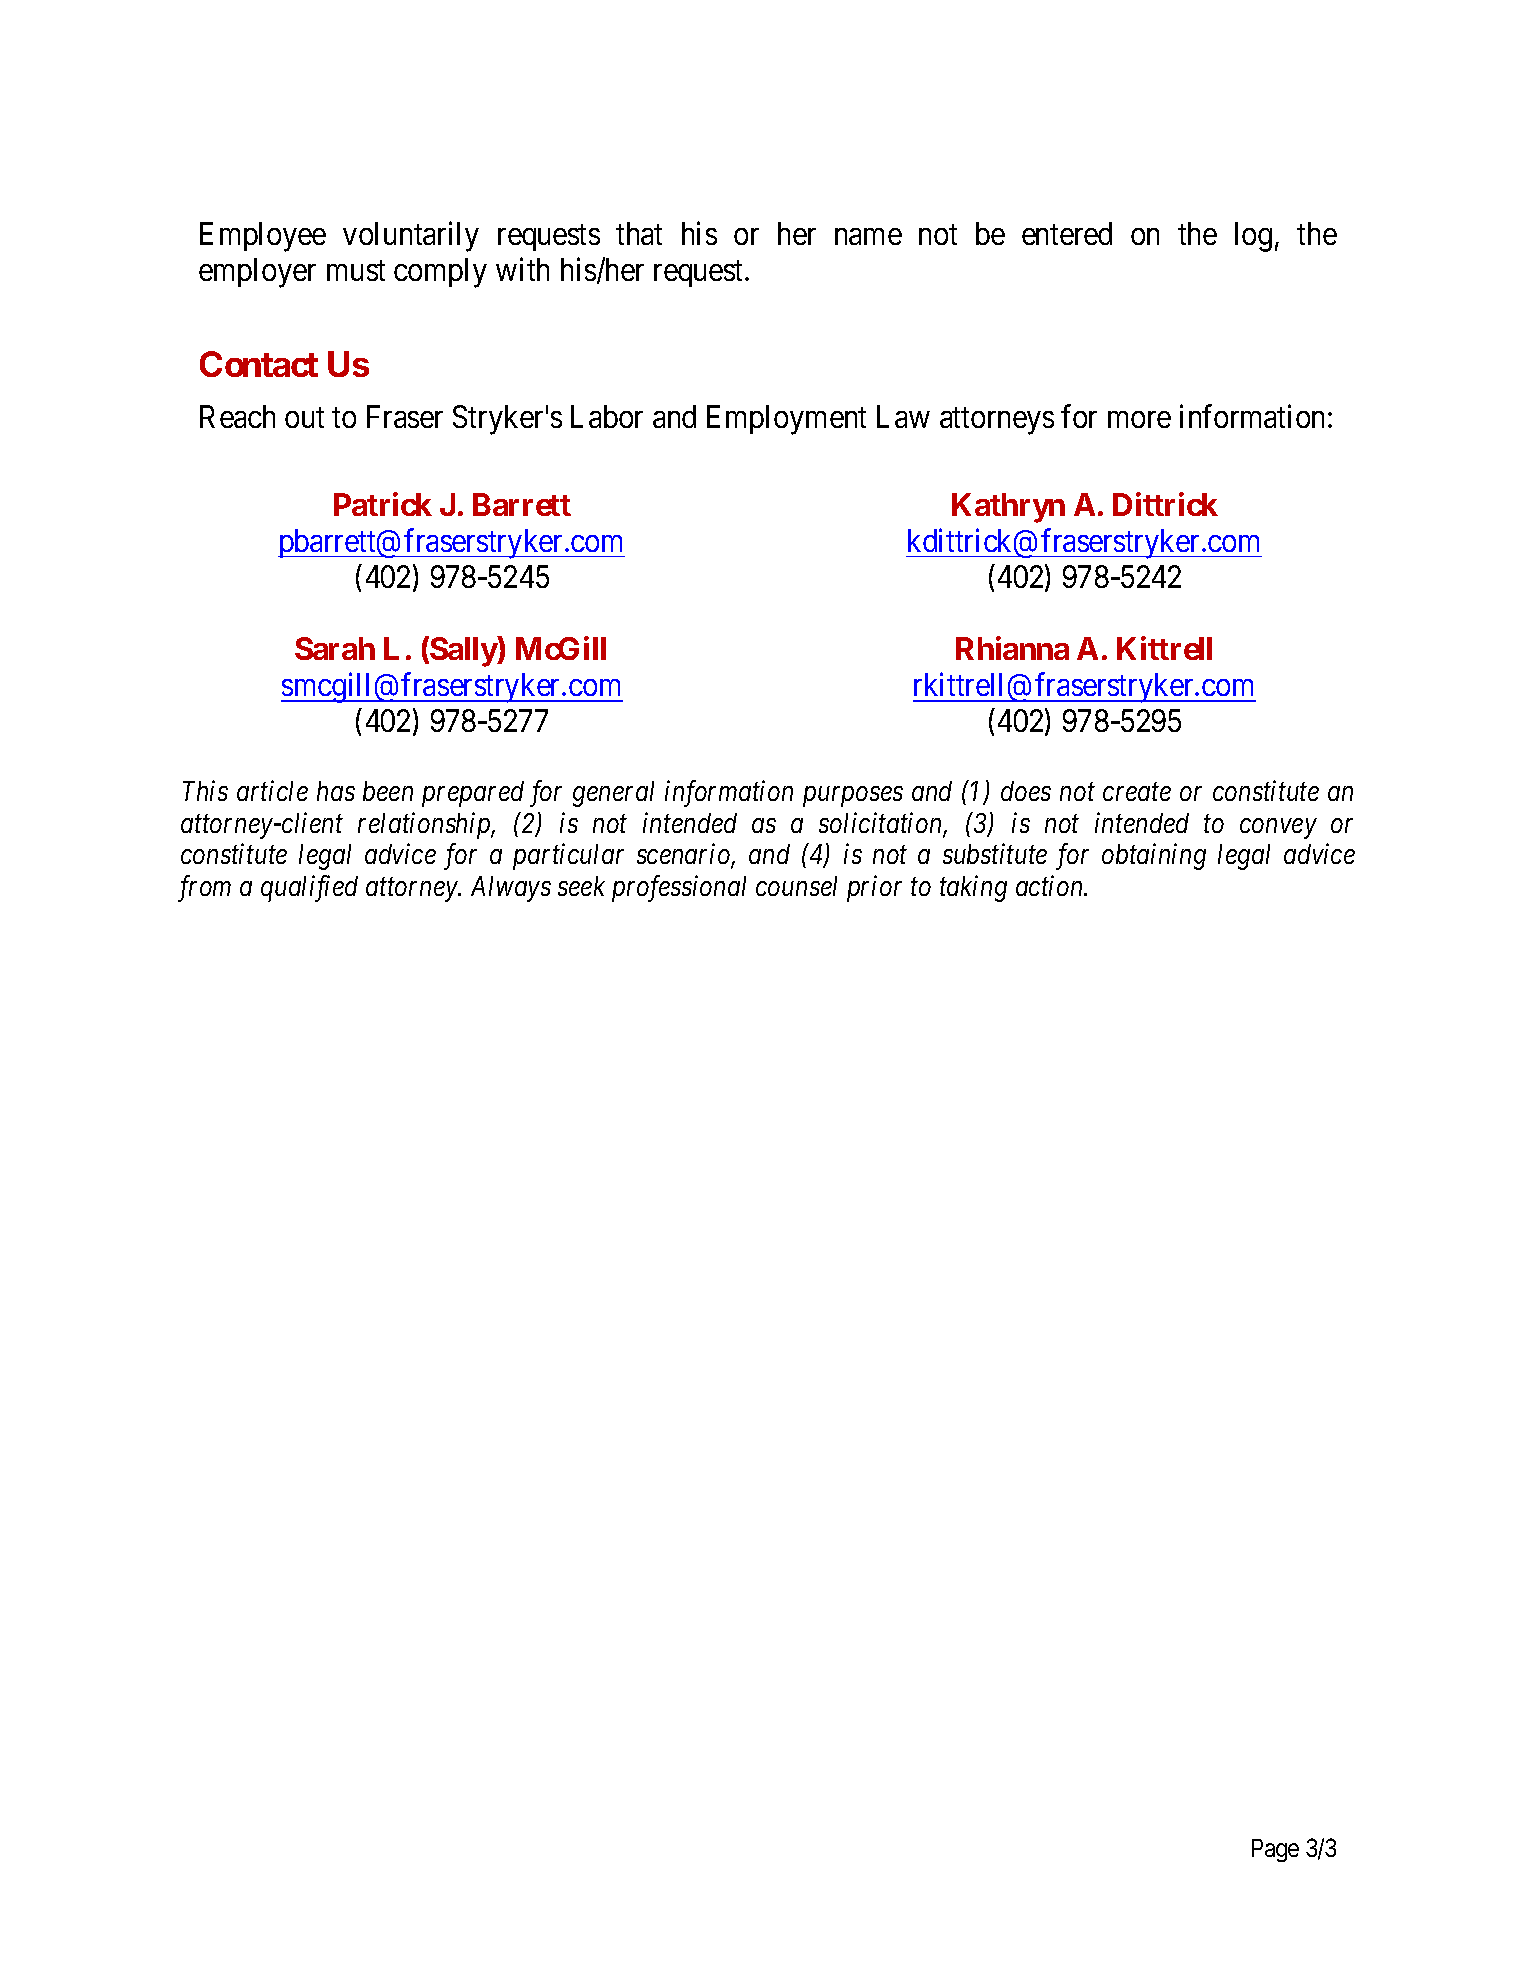  I want to click on create, so click(1137, 792).
